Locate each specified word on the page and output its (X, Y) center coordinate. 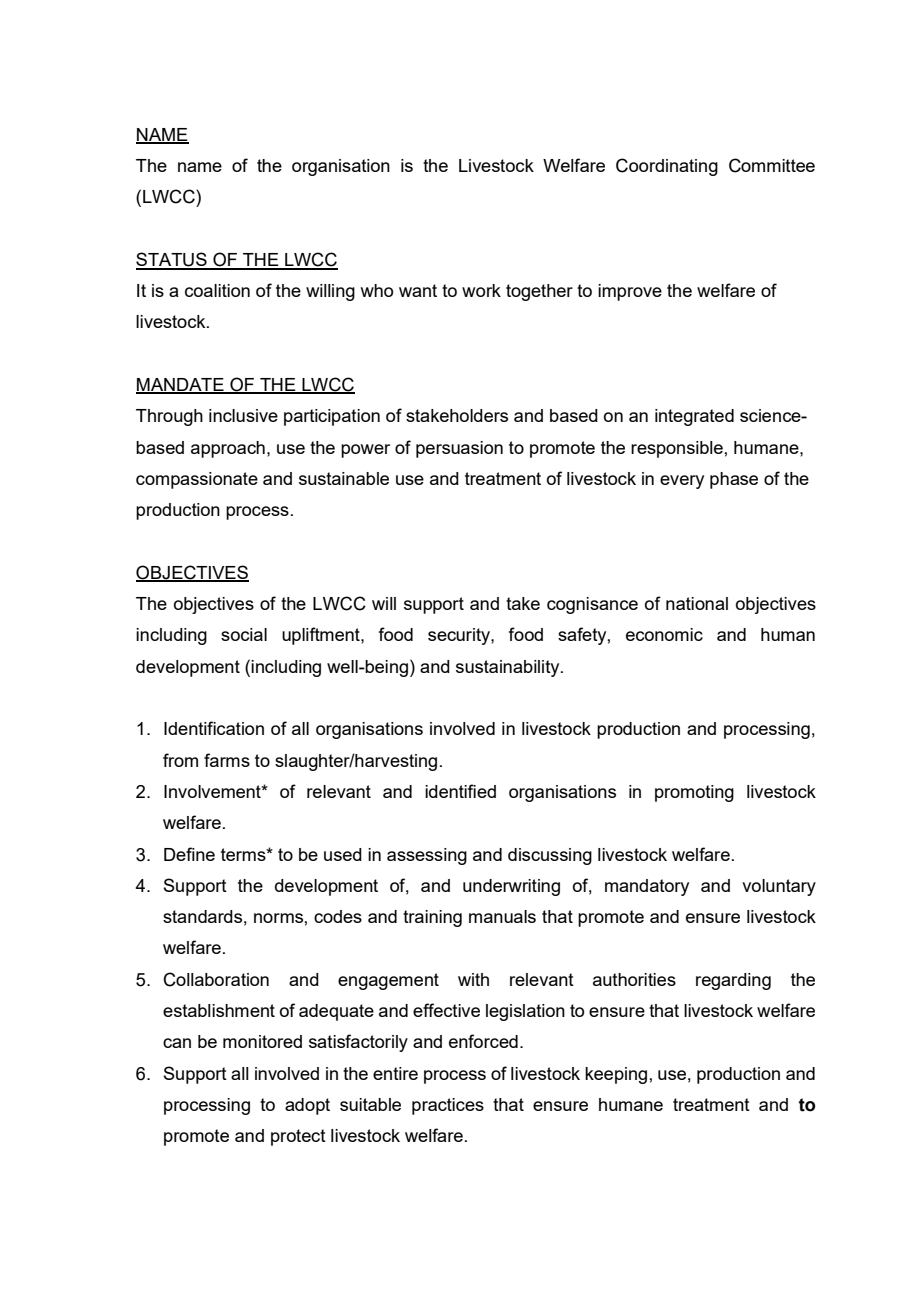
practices (448, 1106)
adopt (307, 1106)
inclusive (243, 415)
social (244, 634)
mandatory (647, 887)
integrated (694, 417)
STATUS (172, 260)
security (460, 636)
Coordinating (667, 167)
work (481, 290)
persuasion (459, 449)
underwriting (511, 887)
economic (664, 634)
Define (189, 854)
